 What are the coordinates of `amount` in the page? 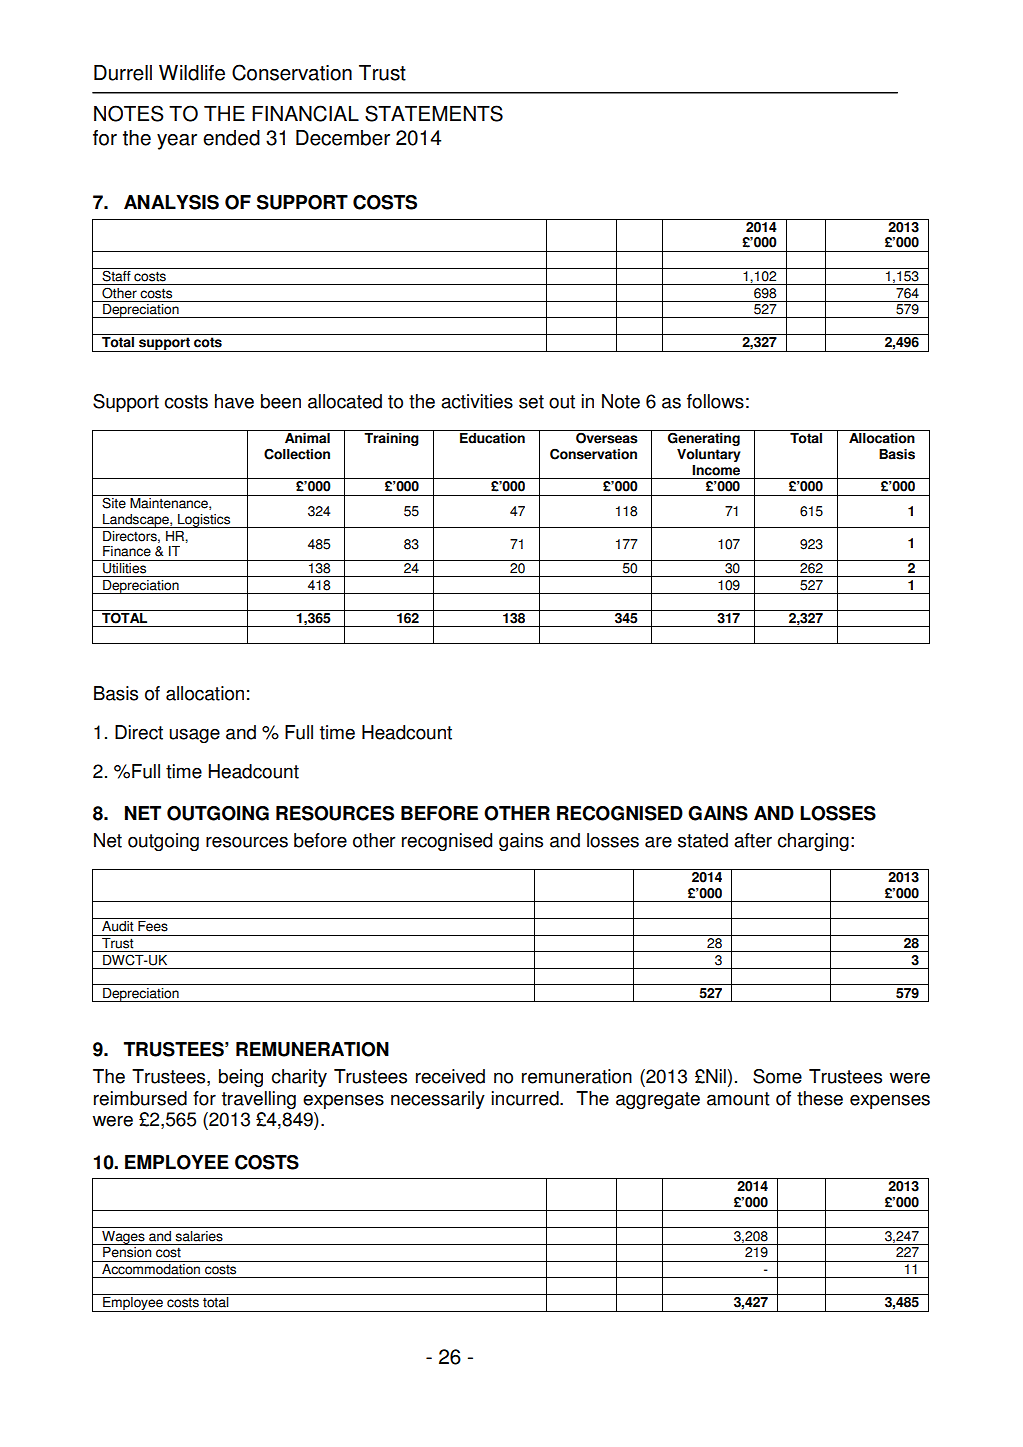 It's located at (738, 1099).
